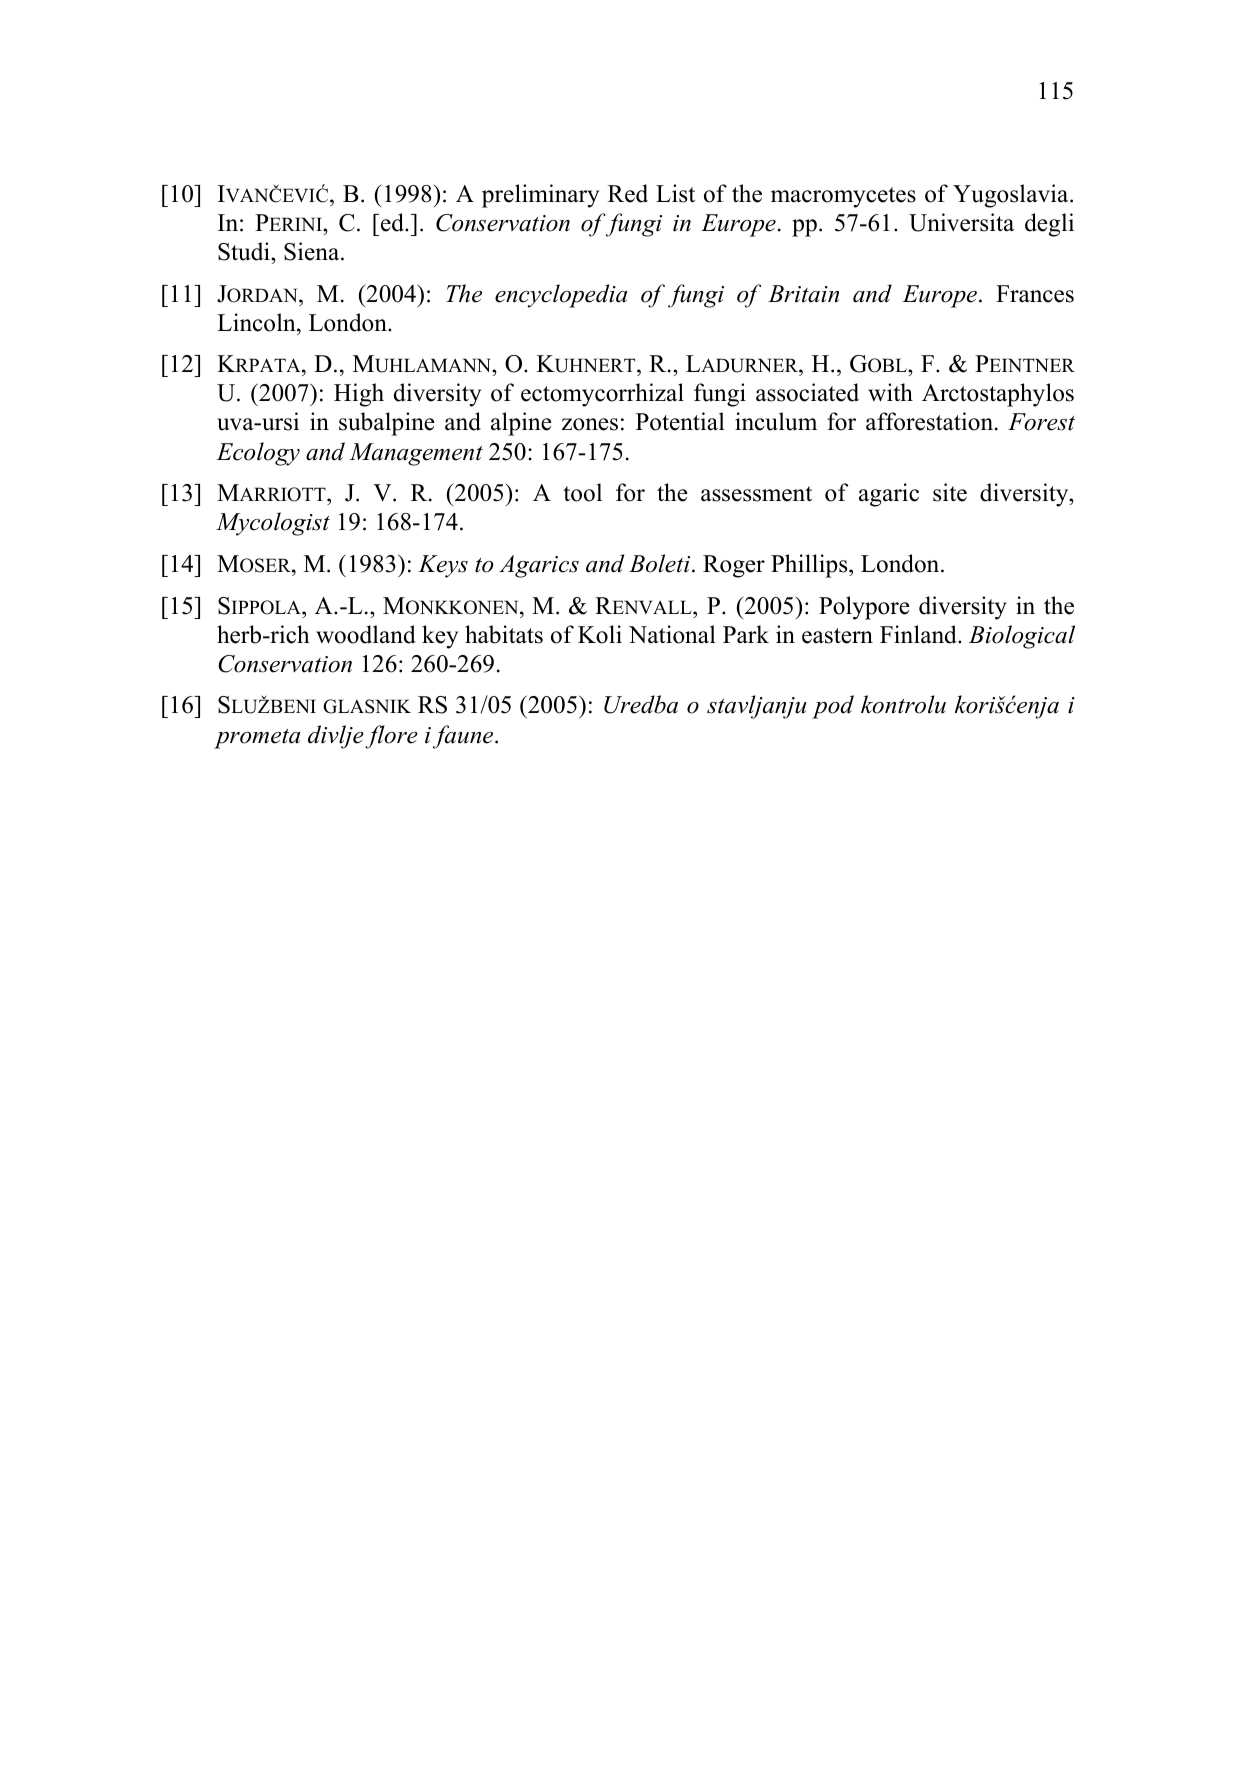 The height and width of the screenshot is (1773, 1253). What do you see at coordinates (602, 395) in the screenshot?
I see `ectomycorrhizal` at bounding box center [602, 395].
